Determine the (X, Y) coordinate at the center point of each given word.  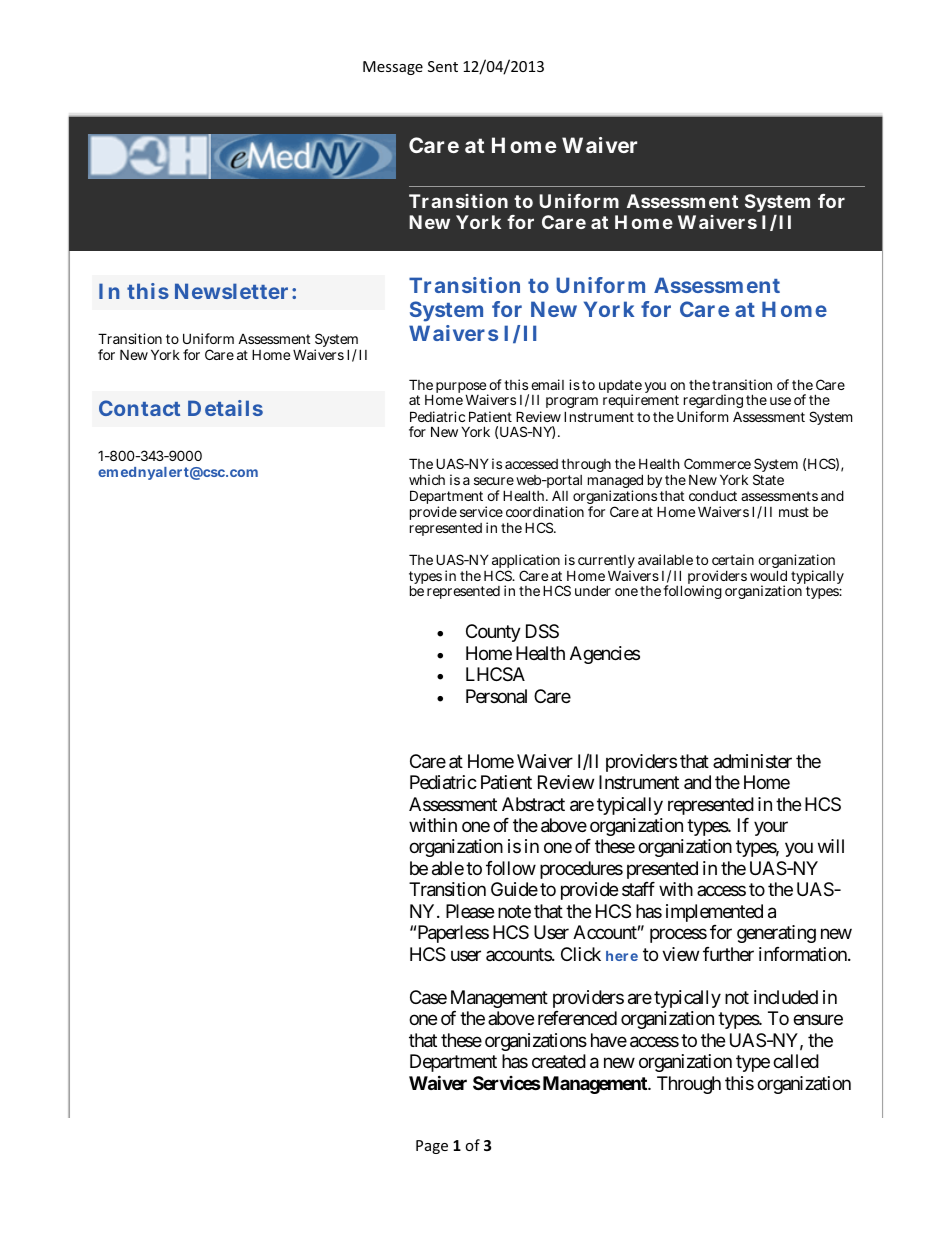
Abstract (533, 804)
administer (752, 761)
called (796, 1061)
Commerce (717, 463)
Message (393, 68)
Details (225, 408)
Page (432, 1147)
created (559, 1061)
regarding (713, 403)
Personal (496, 696)
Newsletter (231, 291)
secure (494, 481)
